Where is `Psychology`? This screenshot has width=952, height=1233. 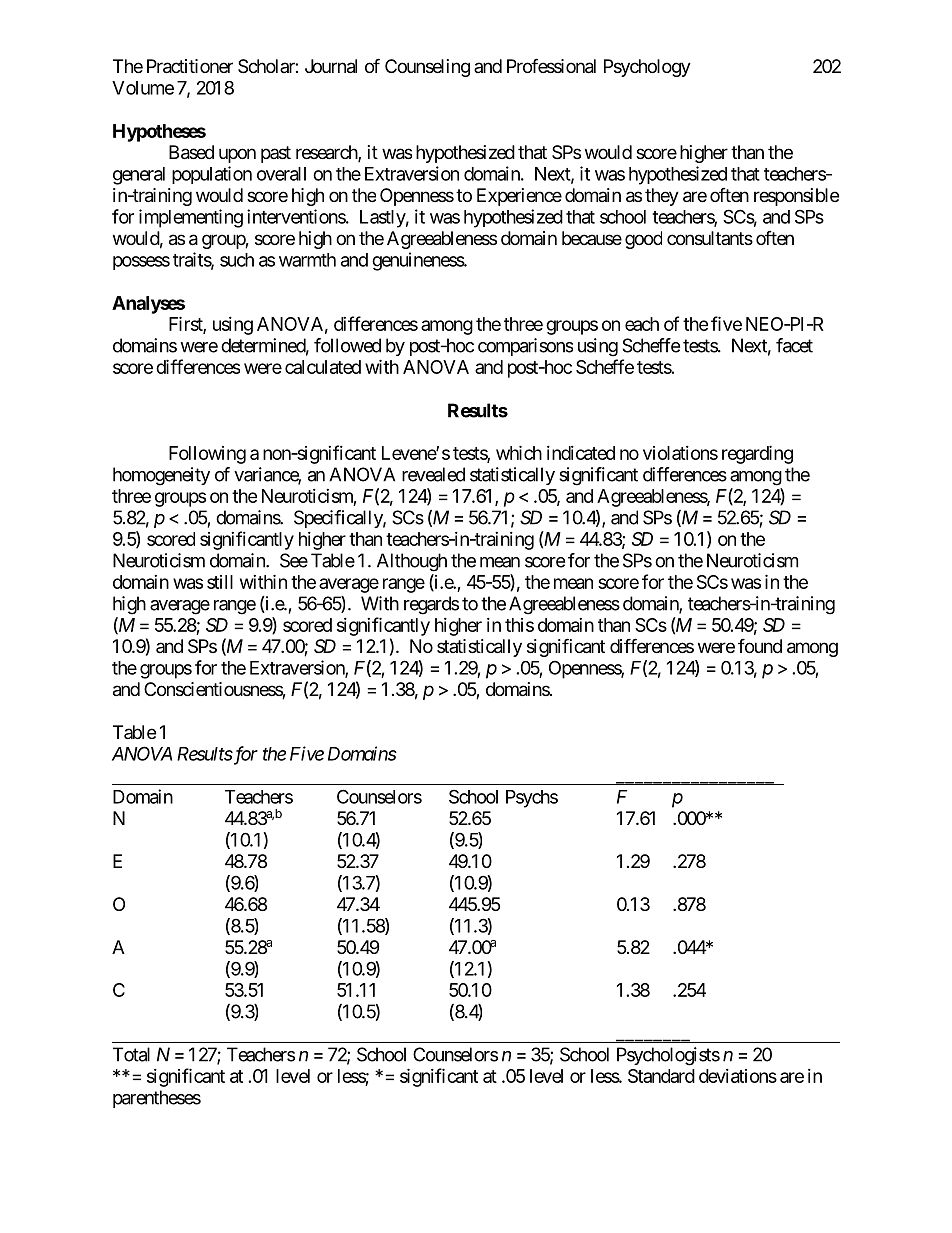
Psychology is located at coordinates (647, 68).
